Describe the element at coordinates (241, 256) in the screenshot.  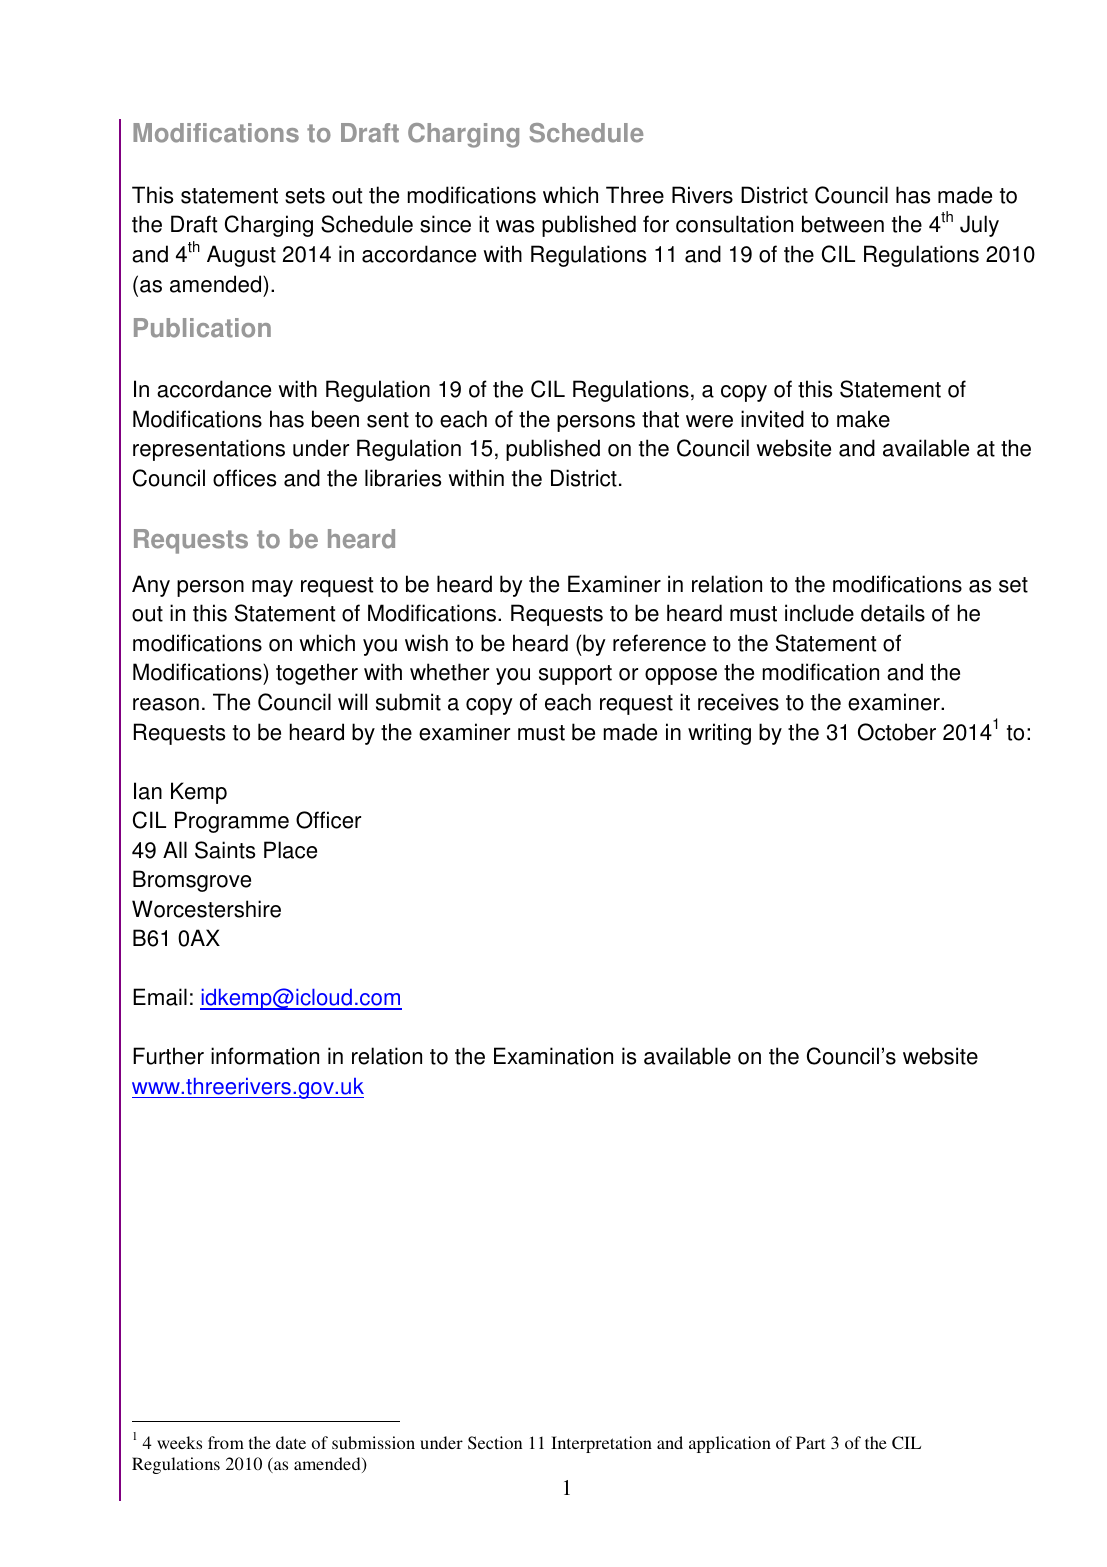
I see `August` at that location.
